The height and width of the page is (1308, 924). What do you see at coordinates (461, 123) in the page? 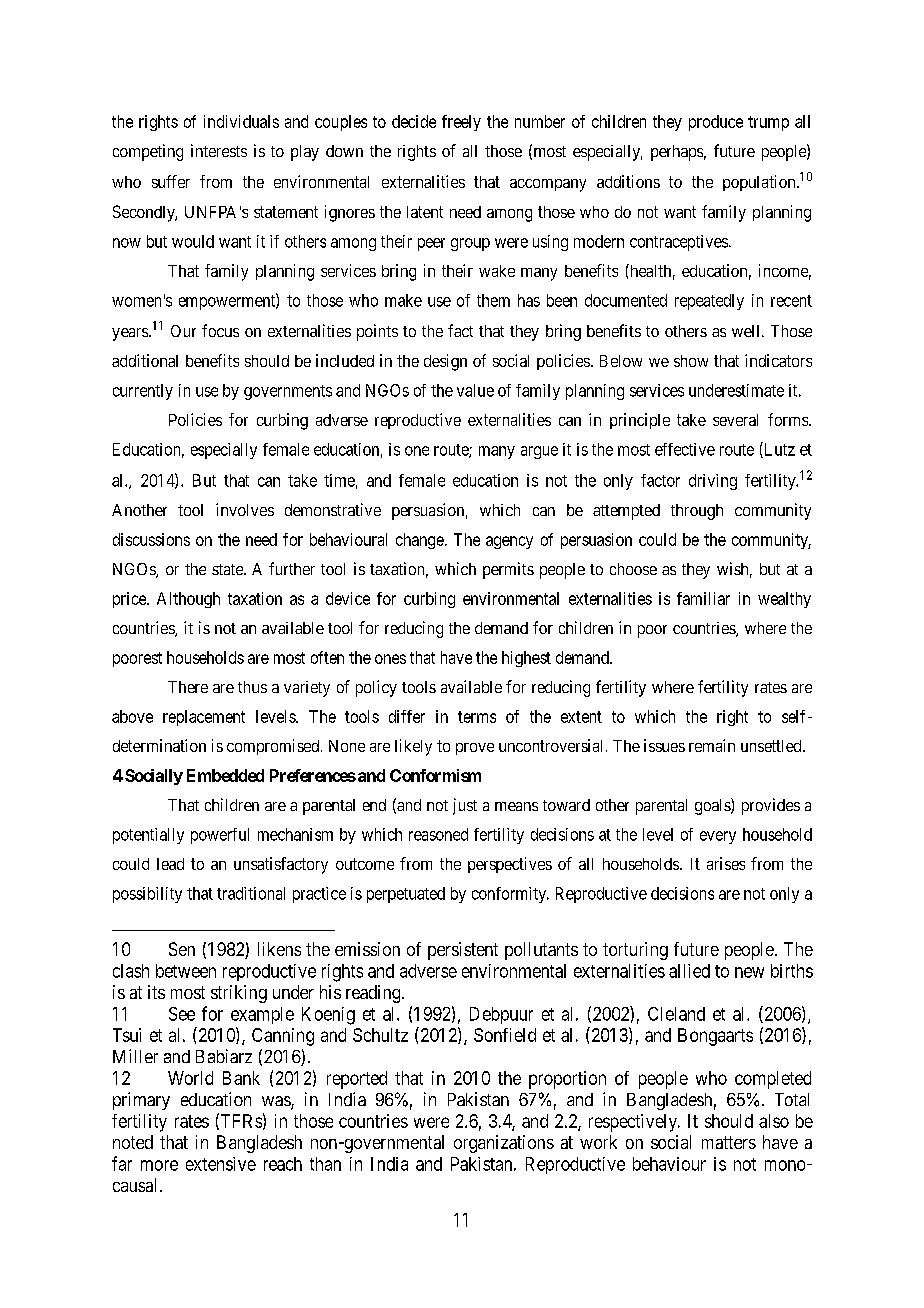
I see `freely` at bounding box center [461, 123].
